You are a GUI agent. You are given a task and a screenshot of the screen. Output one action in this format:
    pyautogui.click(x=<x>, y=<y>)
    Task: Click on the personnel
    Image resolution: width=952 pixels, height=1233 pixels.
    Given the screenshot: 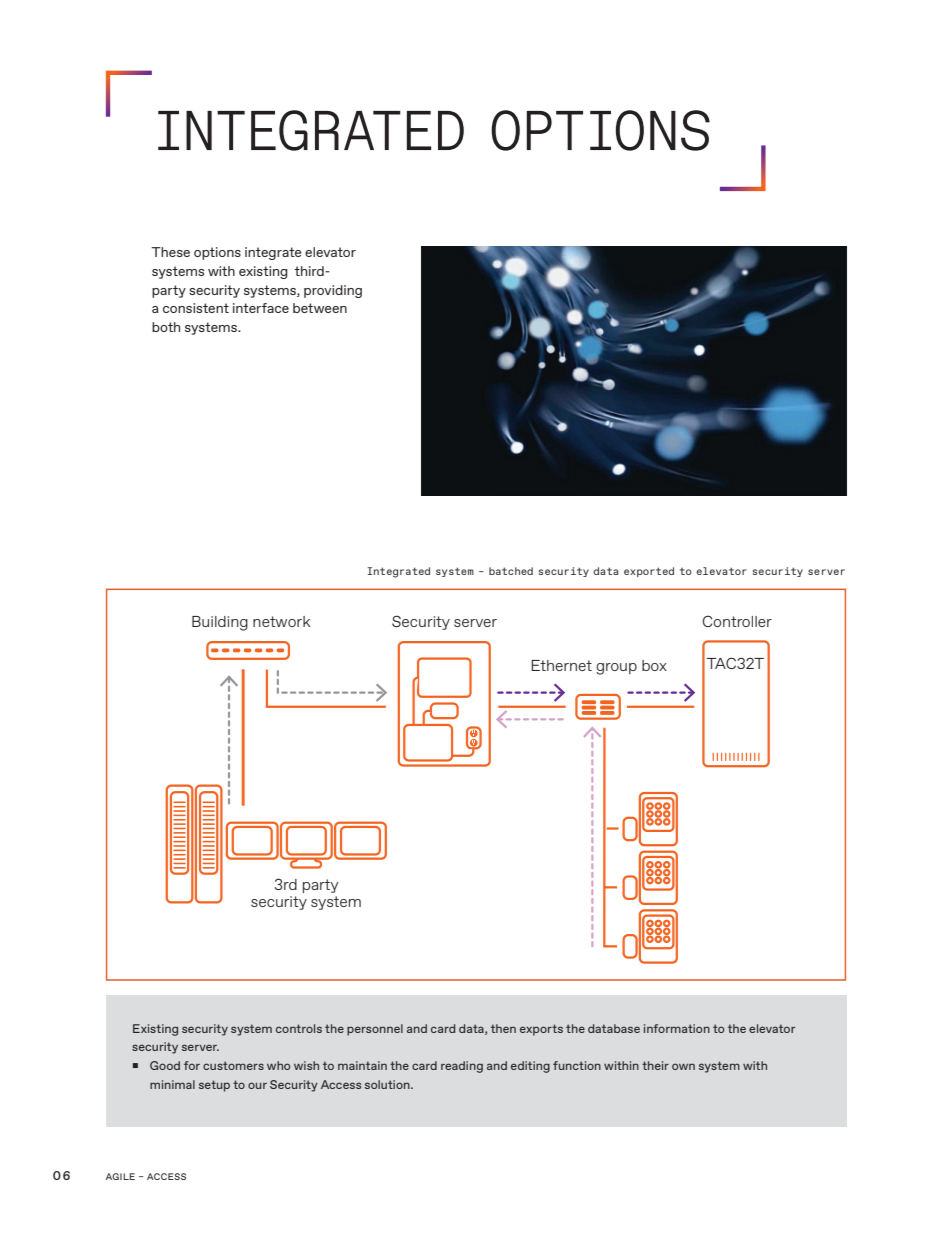 What is the action you would take?
    pyautogui.click(x=375, y=1030)
